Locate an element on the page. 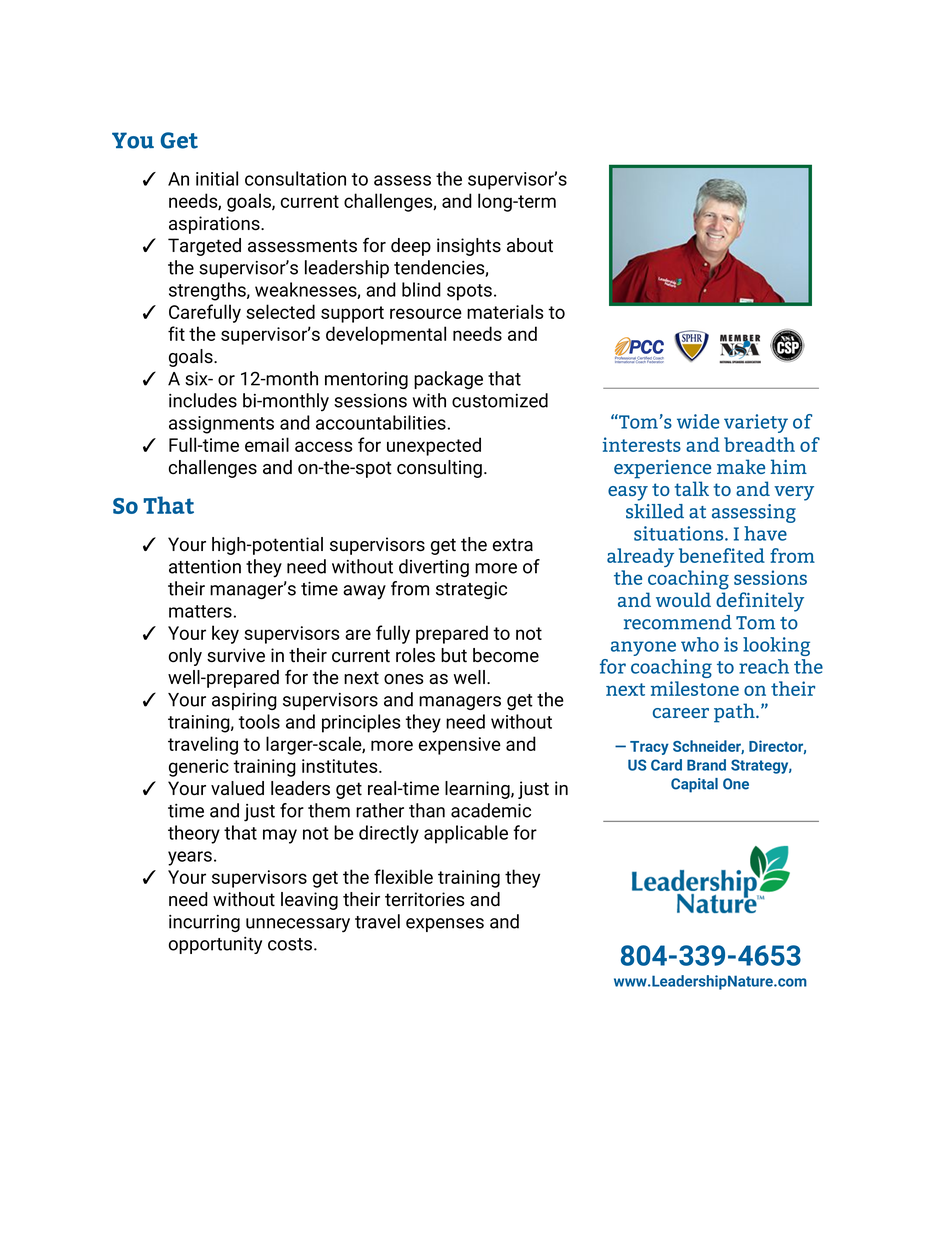  Capital is located at coordinates (694, 785).
